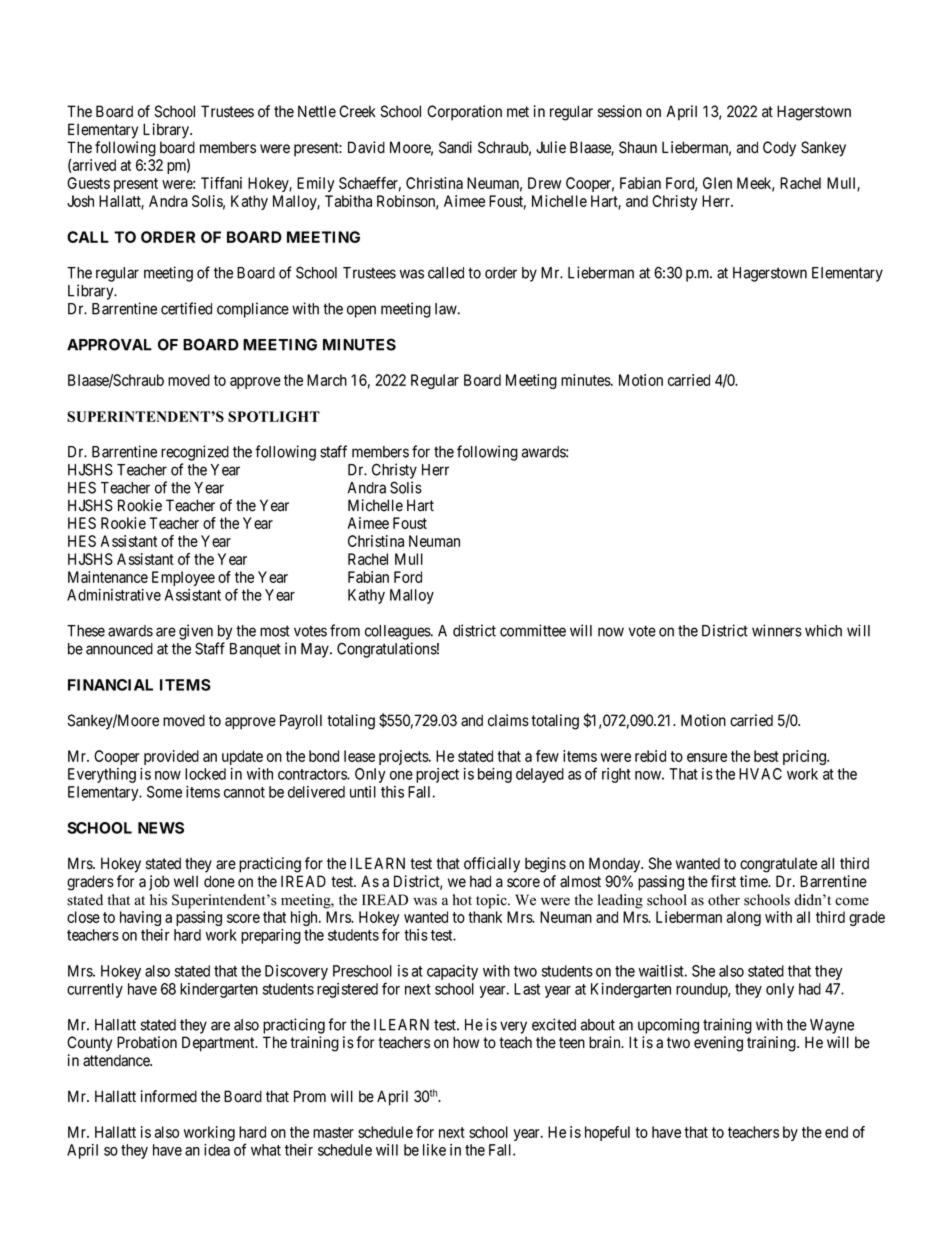 The height and width of the page is (1233, 952). I want to click on like, so click(434, 1150).
